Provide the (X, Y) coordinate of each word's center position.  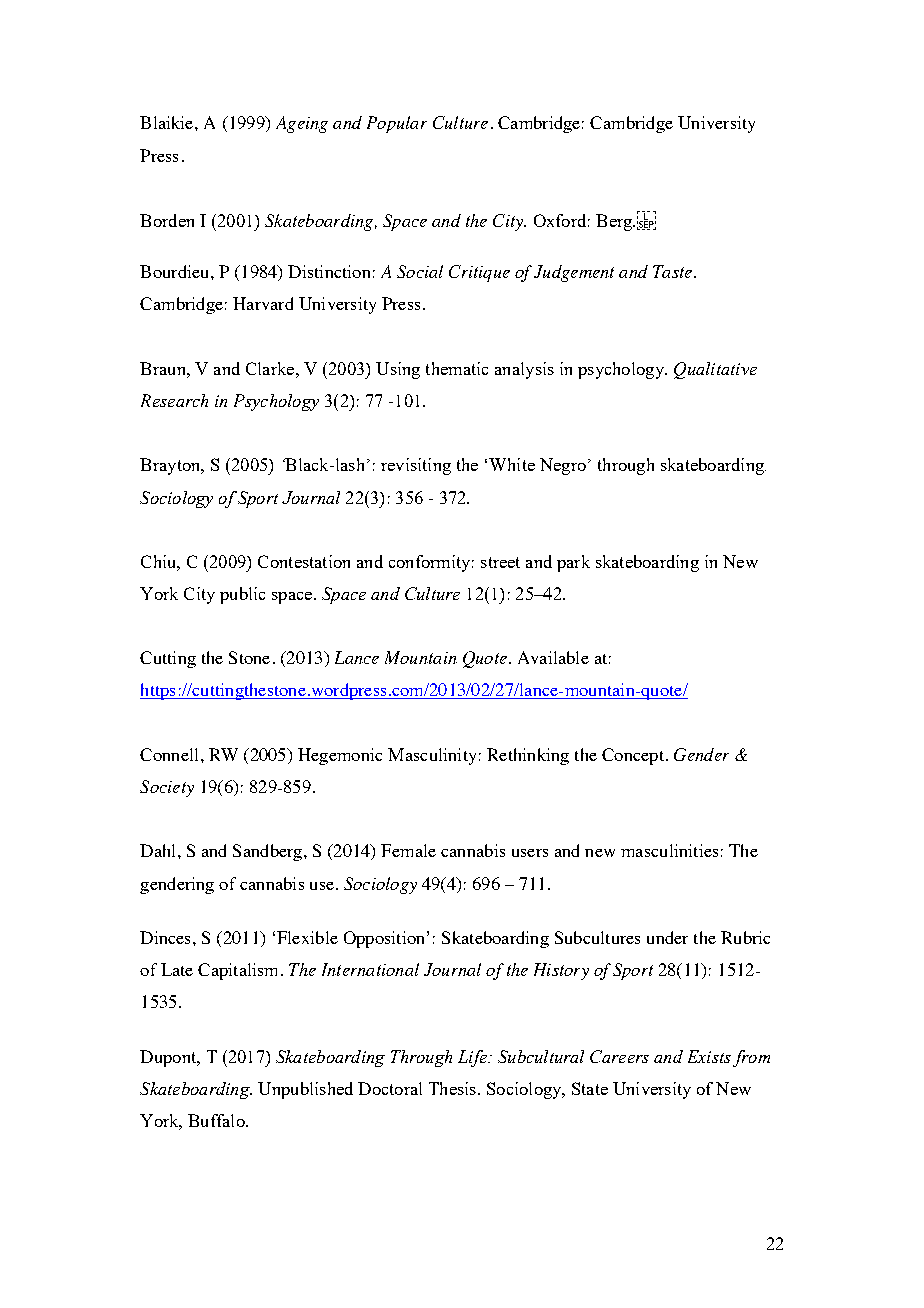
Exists (709, 1056)
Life (473, 1058)
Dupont (169, 1058)
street (500, 562)
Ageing (302, 124)
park (573, 563)
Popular (397, 124)
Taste (672, 271)
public (242, 595)
